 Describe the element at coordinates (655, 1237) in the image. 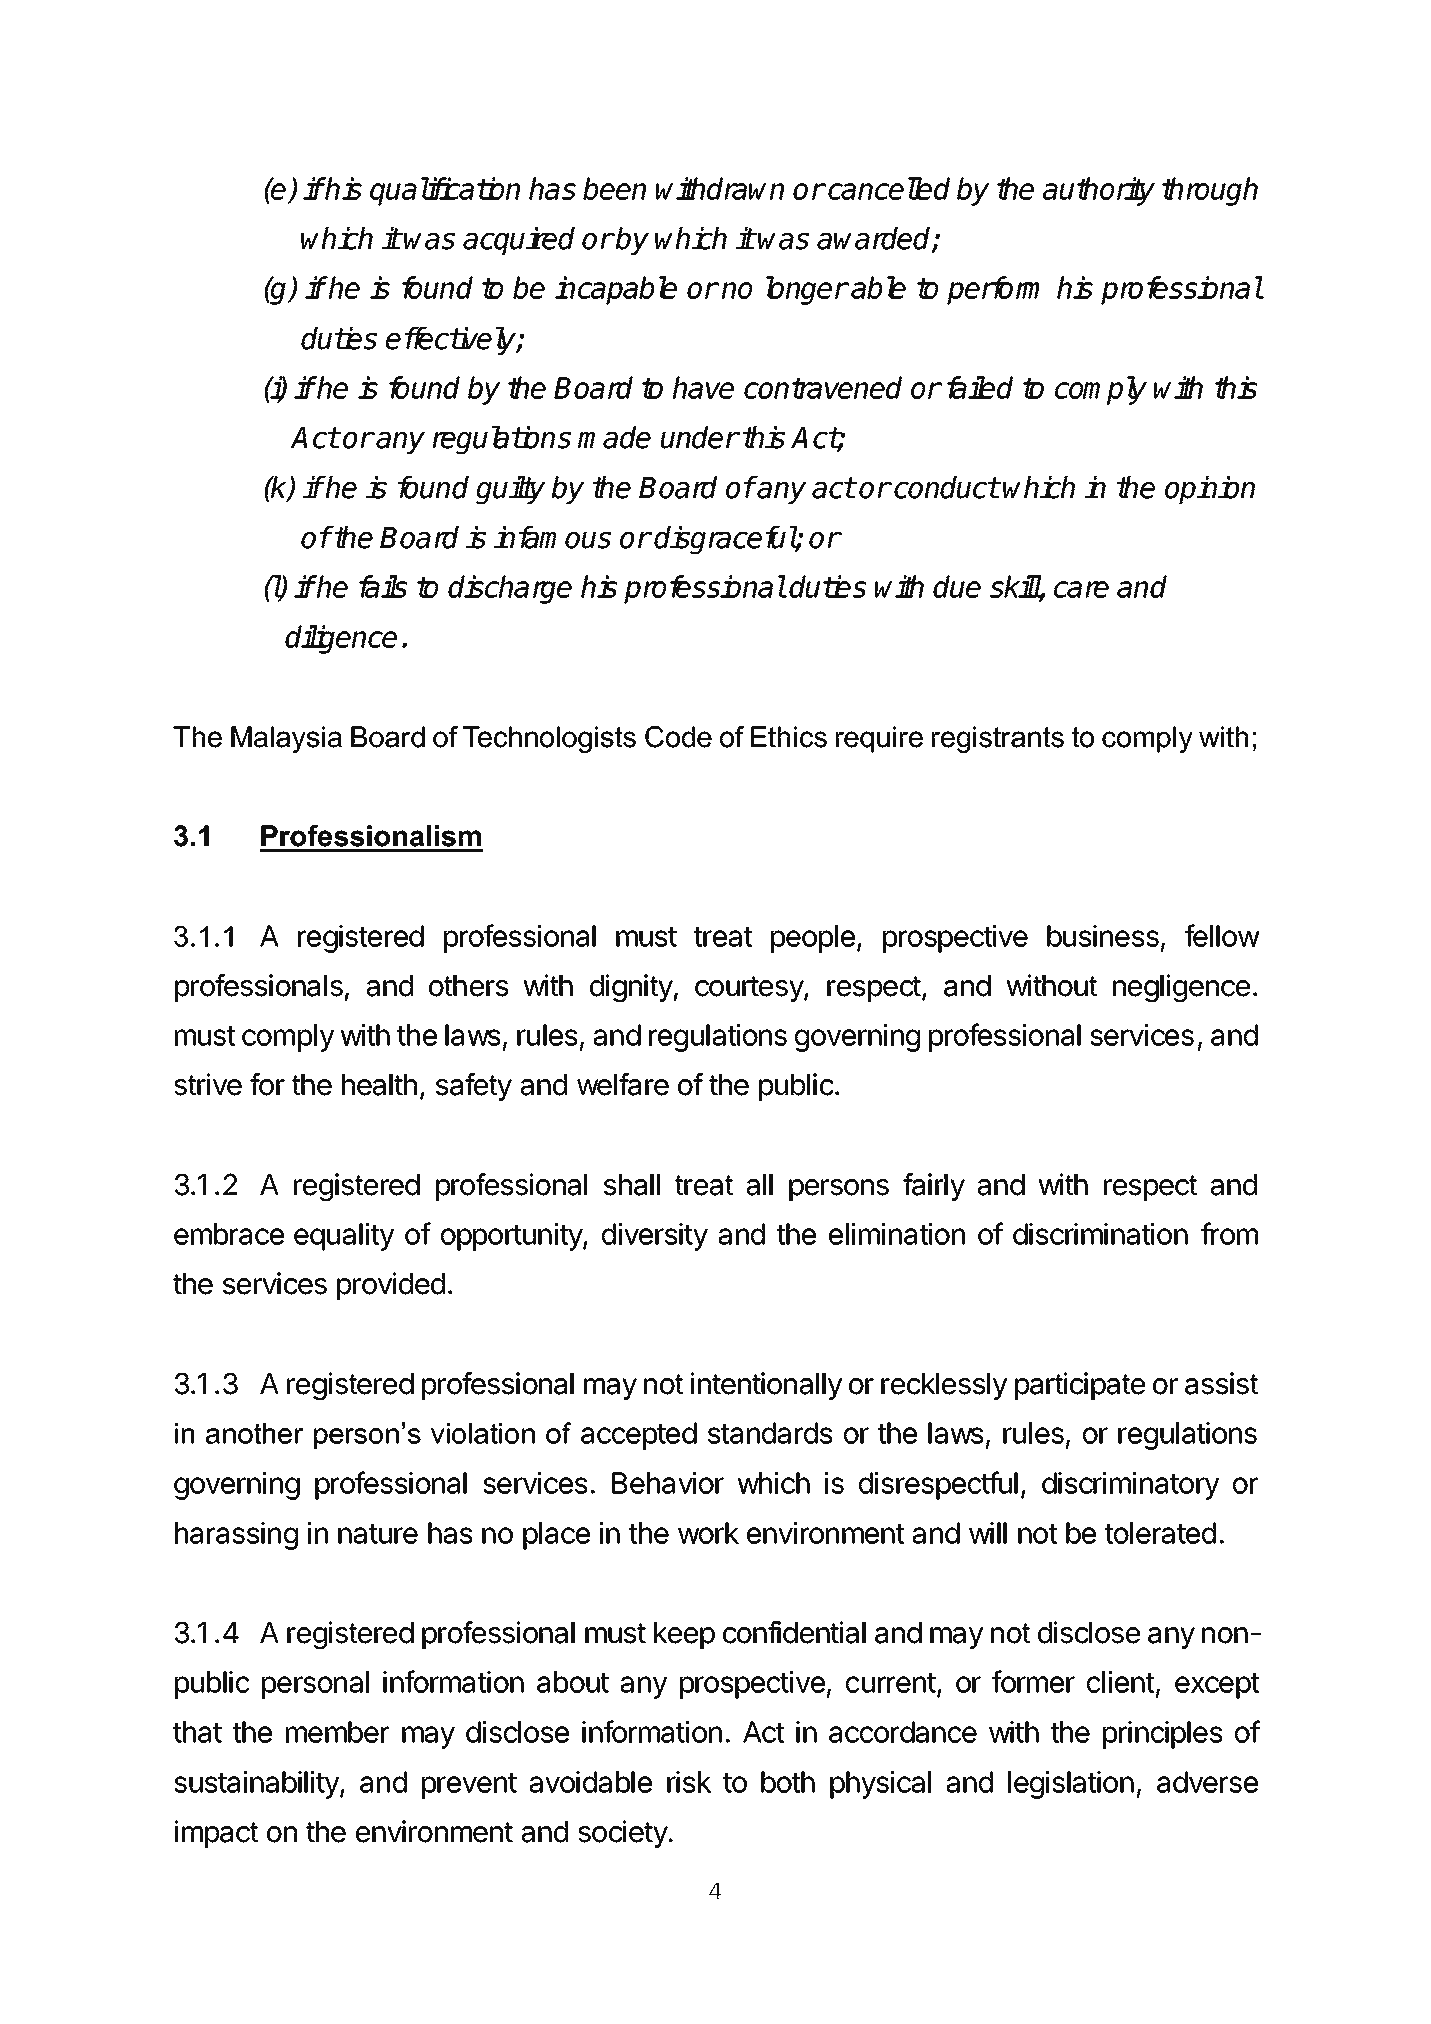

I see `diversity` at that location.
